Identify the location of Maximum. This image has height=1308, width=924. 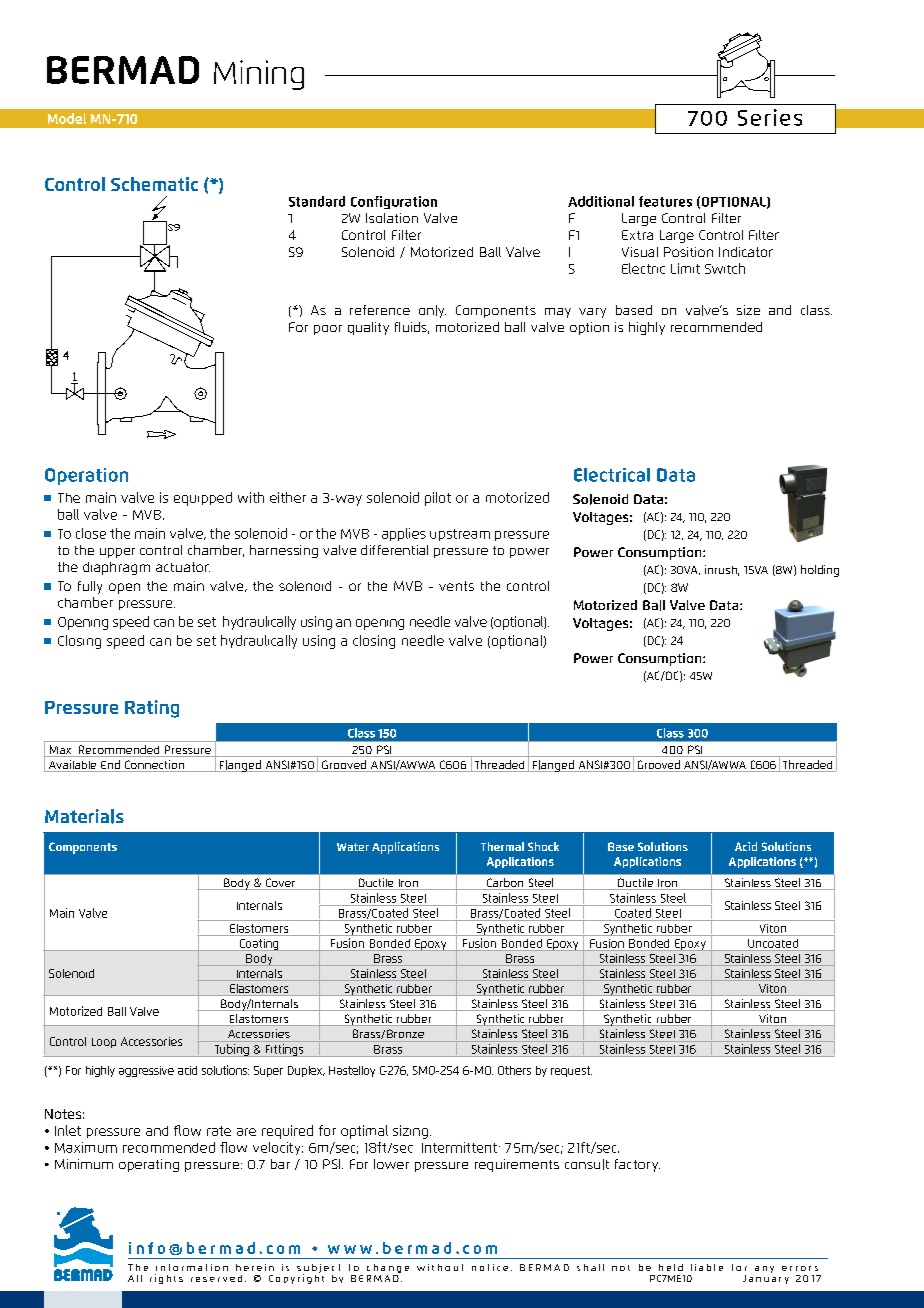
(86, 1147).
